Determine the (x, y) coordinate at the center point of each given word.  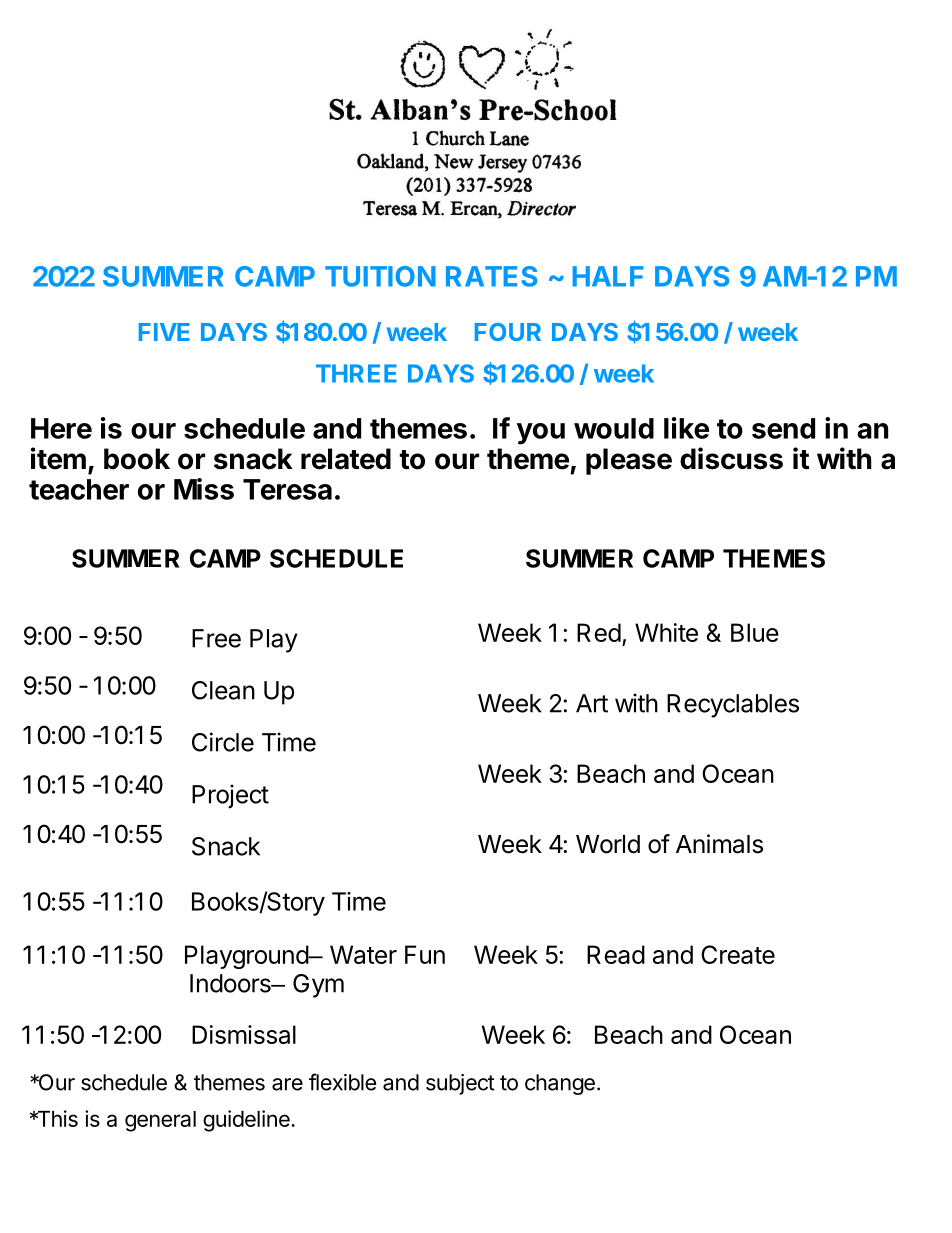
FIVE (164, 332)
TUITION (380, 276)
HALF (608, 276)
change (560, 1084)
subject (460, 1084)
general (160, 1121)
